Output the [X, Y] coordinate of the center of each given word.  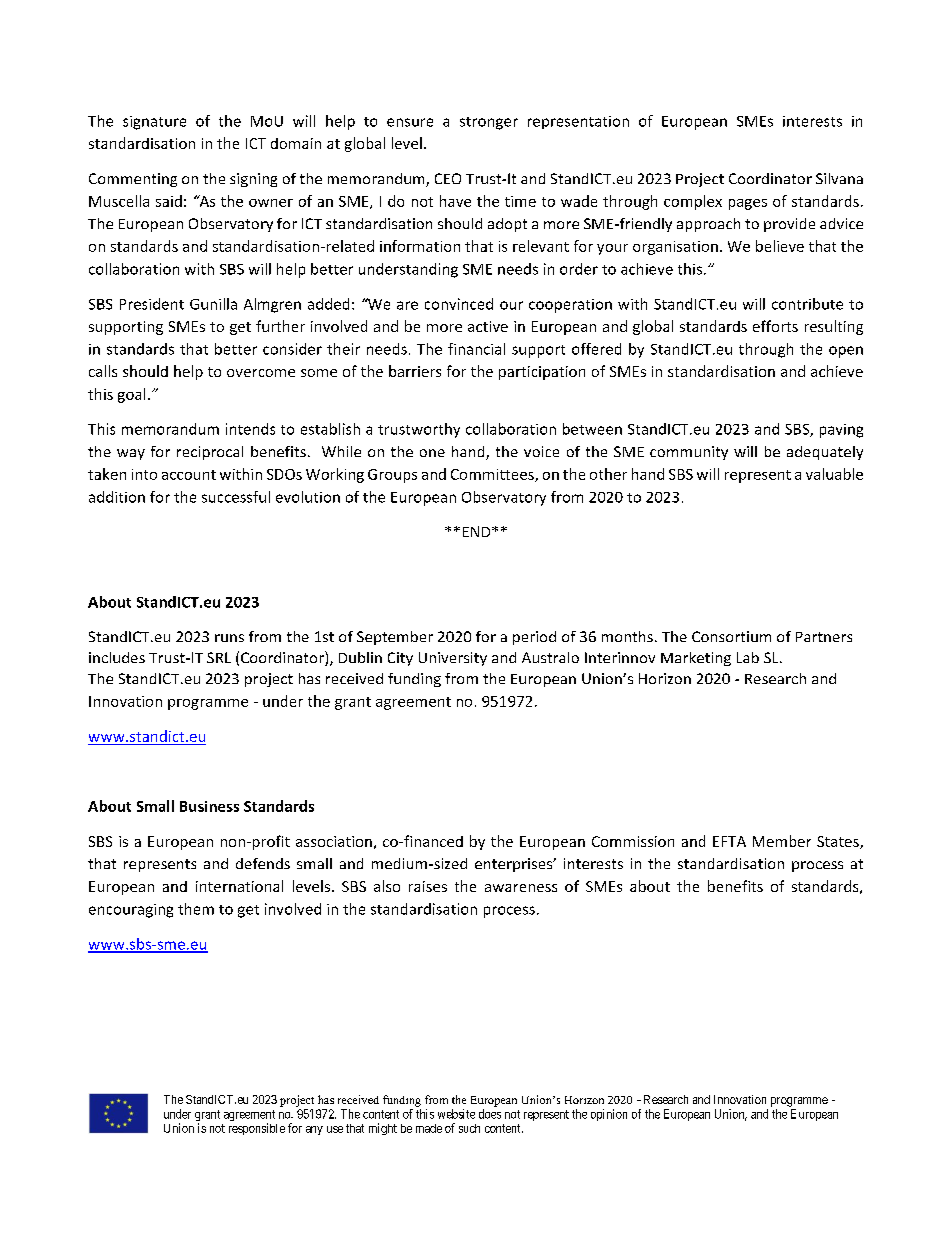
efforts [775, 326]
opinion [609, 1115]
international [239, 886]
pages [748, 204]
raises [428, 886]
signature [154, 123]
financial [476, 349]
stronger [489, 123]
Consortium [731, 636]
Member [782, 841]
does [490, 1114]
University [453, 659]
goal [131, 395]
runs [229, 638]
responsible [257, 1129]
